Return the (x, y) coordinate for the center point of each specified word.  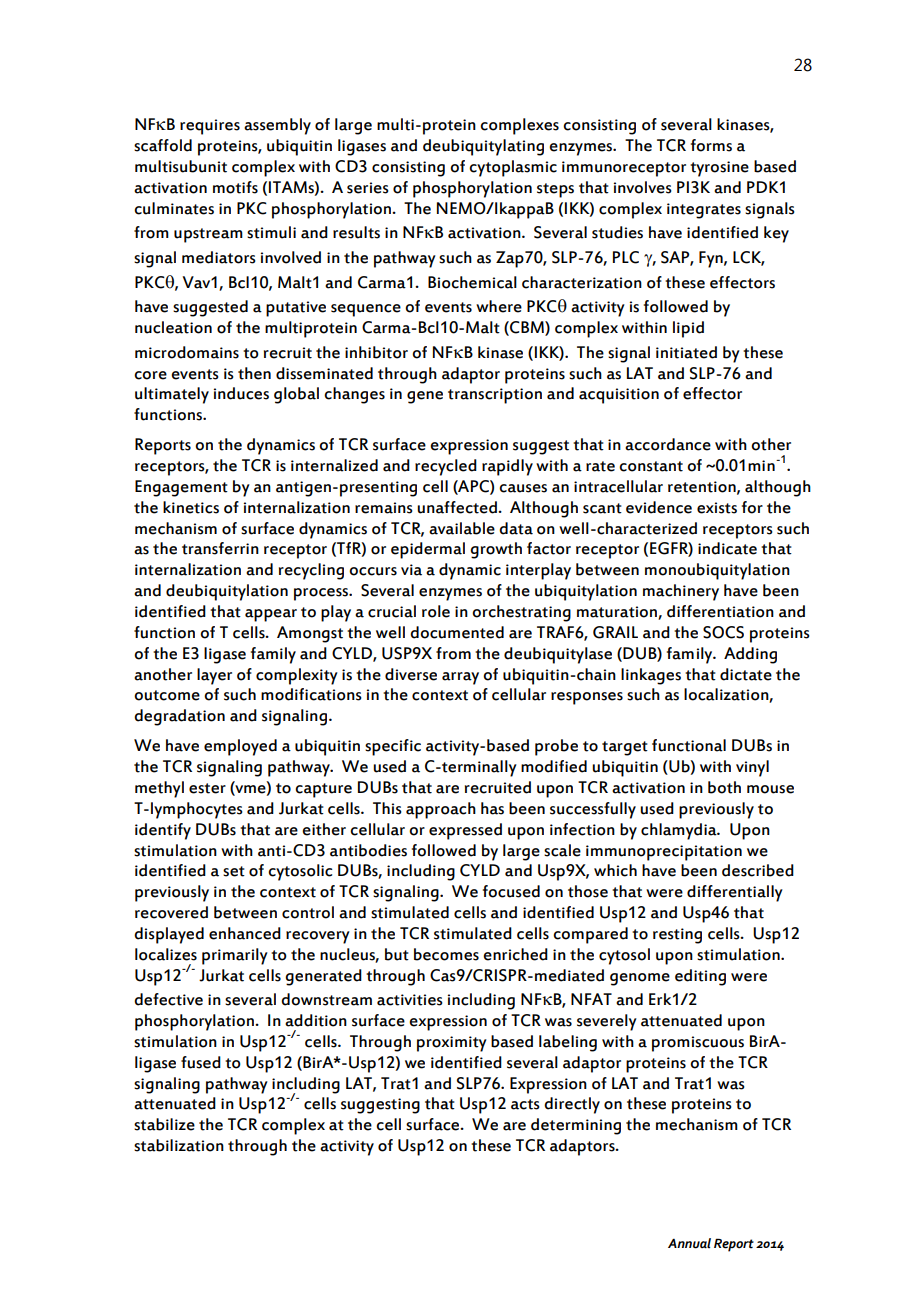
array (460, 678)
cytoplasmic (513, 168)
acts (525, 1104)
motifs (235, 187)
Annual (689, 1243)
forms (711, 145)
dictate (746, 674)
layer (214, 676)
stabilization (179, 1145)
